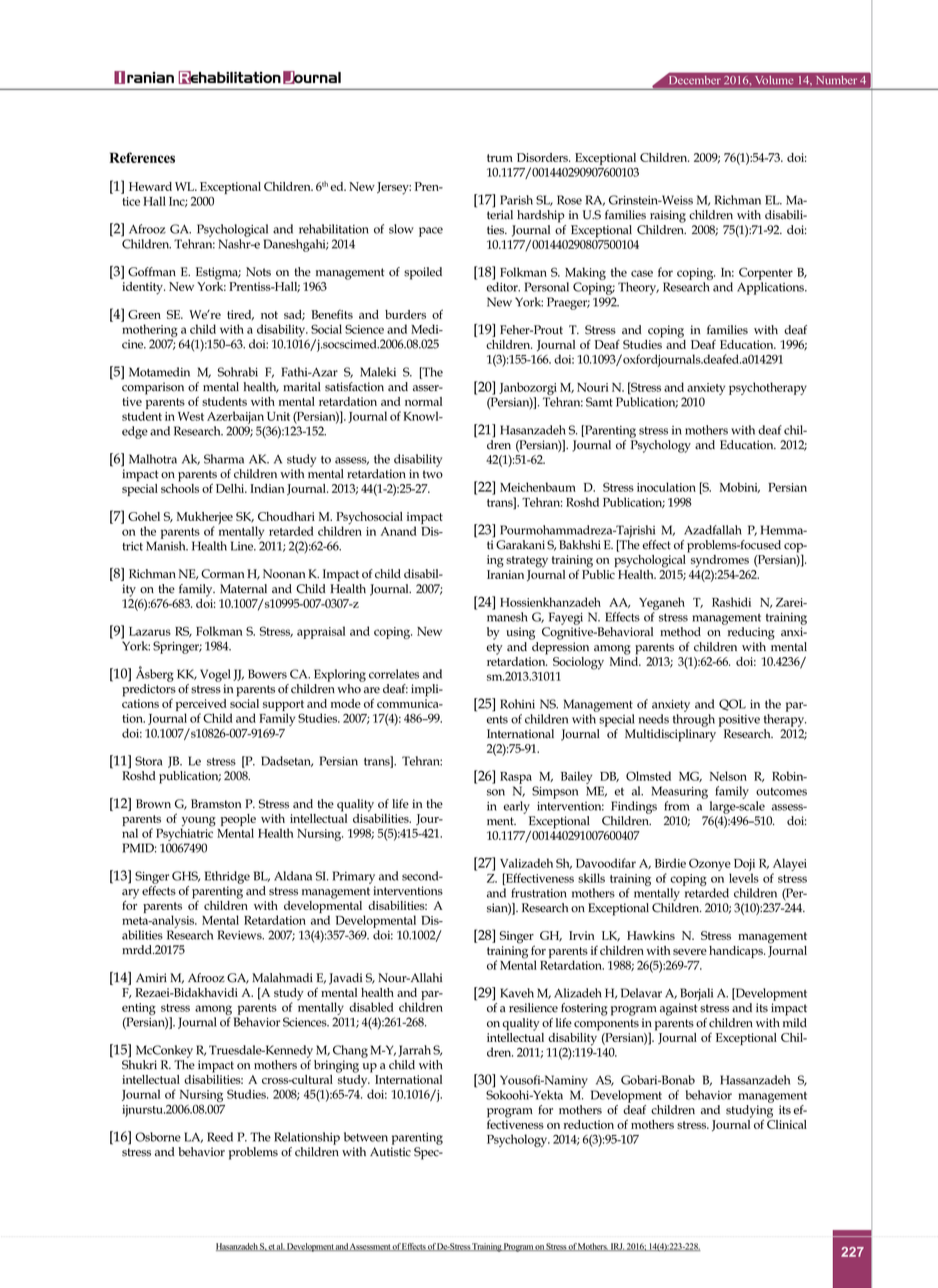 Image resolution: width=938 pixels, height=1288 pixels. Describe the element at coordinates (390, 1152) in the screenshot. I see `Autistic` at that location.
